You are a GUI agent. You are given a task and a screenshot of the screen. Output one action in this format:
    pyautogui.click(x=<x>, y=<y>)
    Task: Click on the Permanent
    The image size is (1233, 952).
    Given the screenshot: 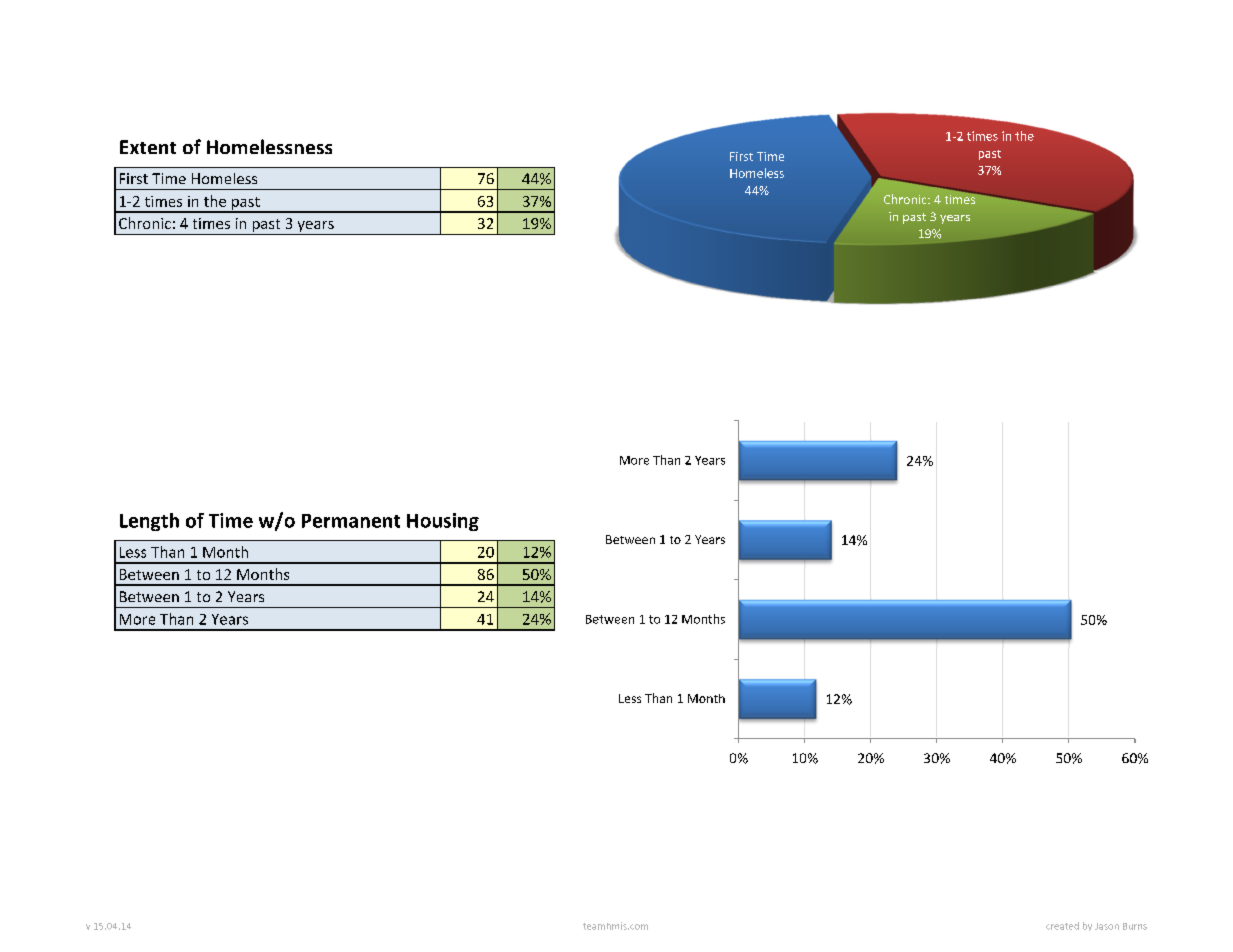 What is the action you would take?
    pyautogui.click(x=351, y=521)
